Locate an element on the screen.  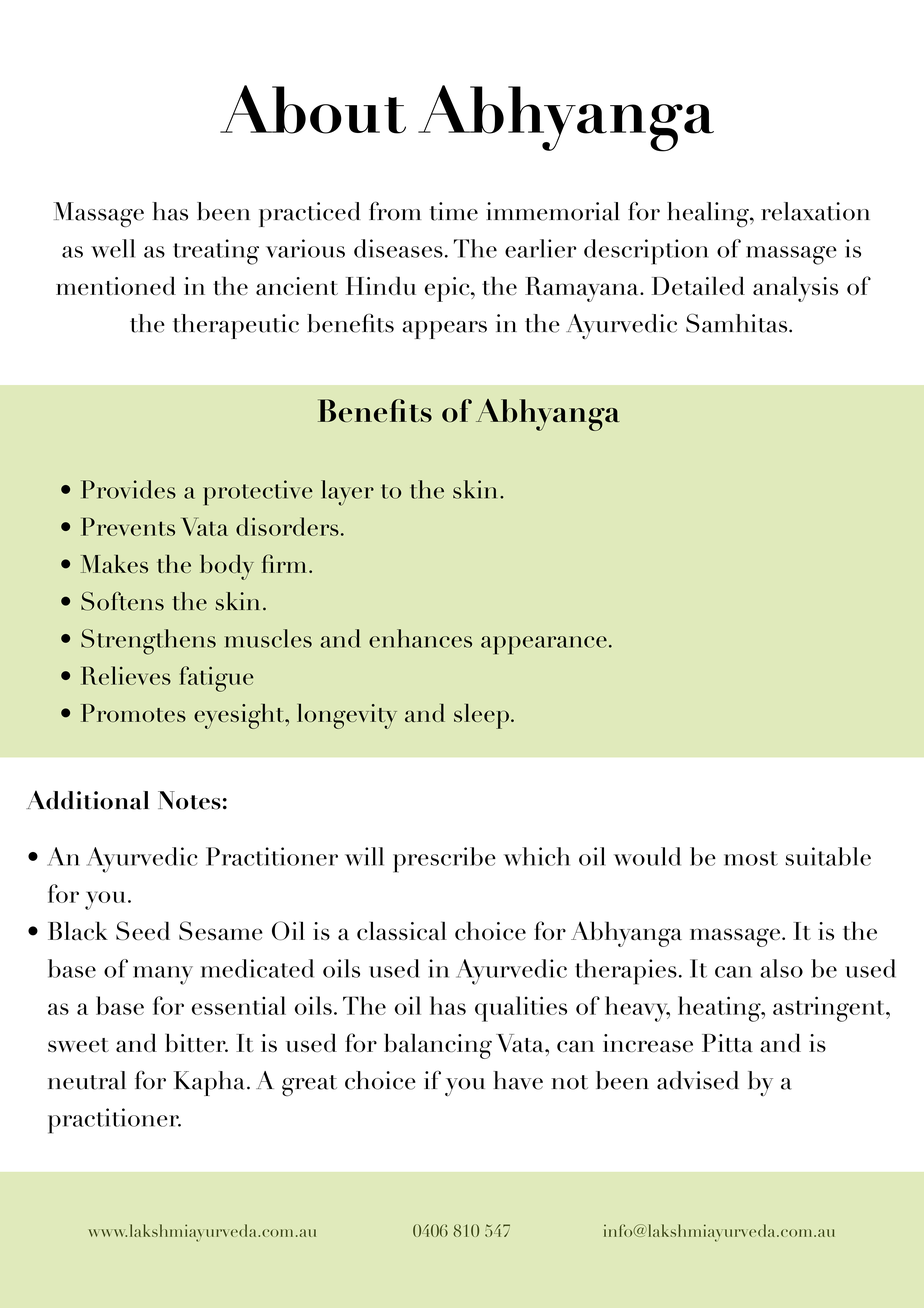
bitter is located at coordinates (196, 1042).
